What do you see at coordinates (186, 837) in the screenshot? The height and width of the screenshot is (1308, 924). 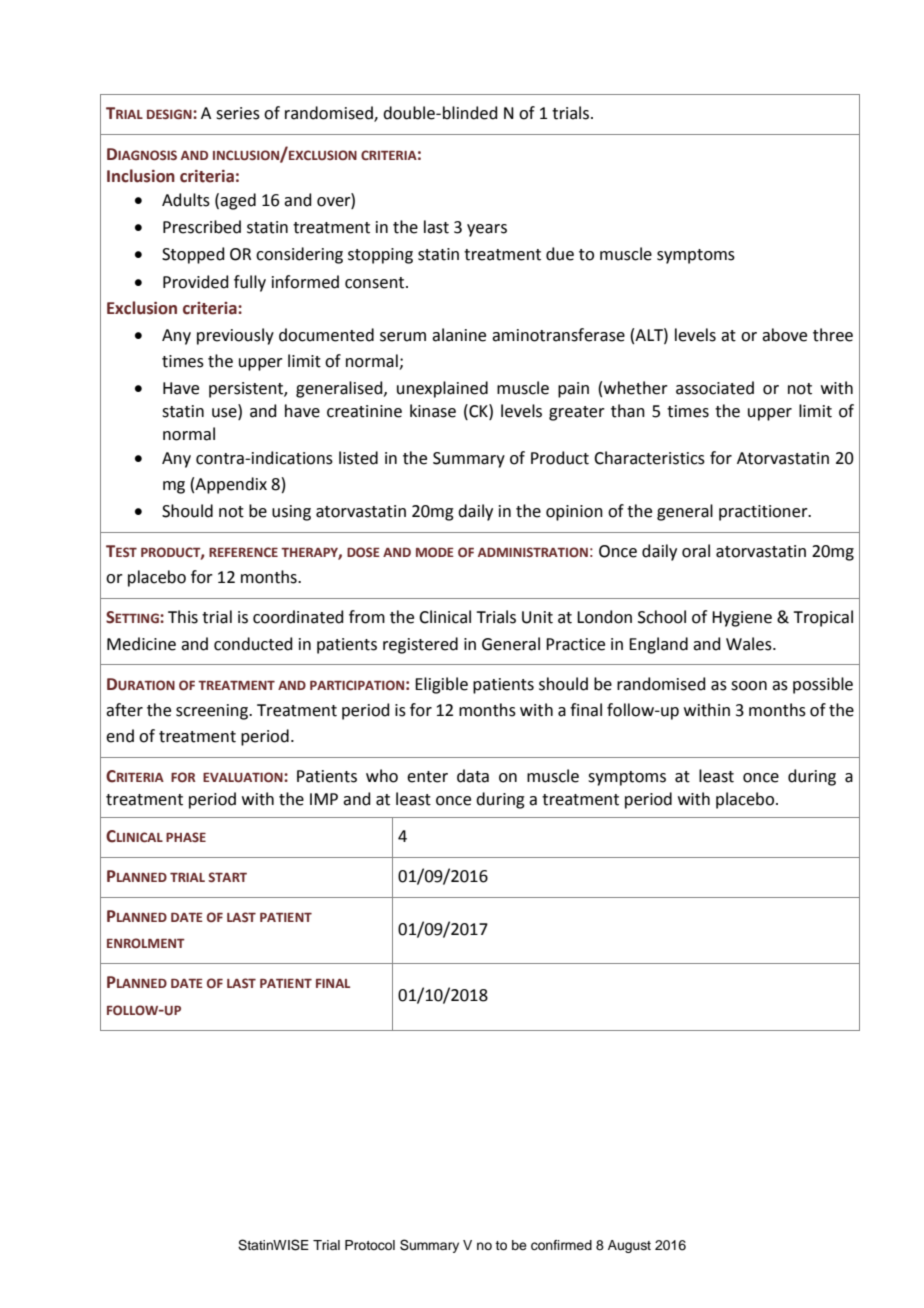 I see `PHASE` at bounding box center [186, 837].
